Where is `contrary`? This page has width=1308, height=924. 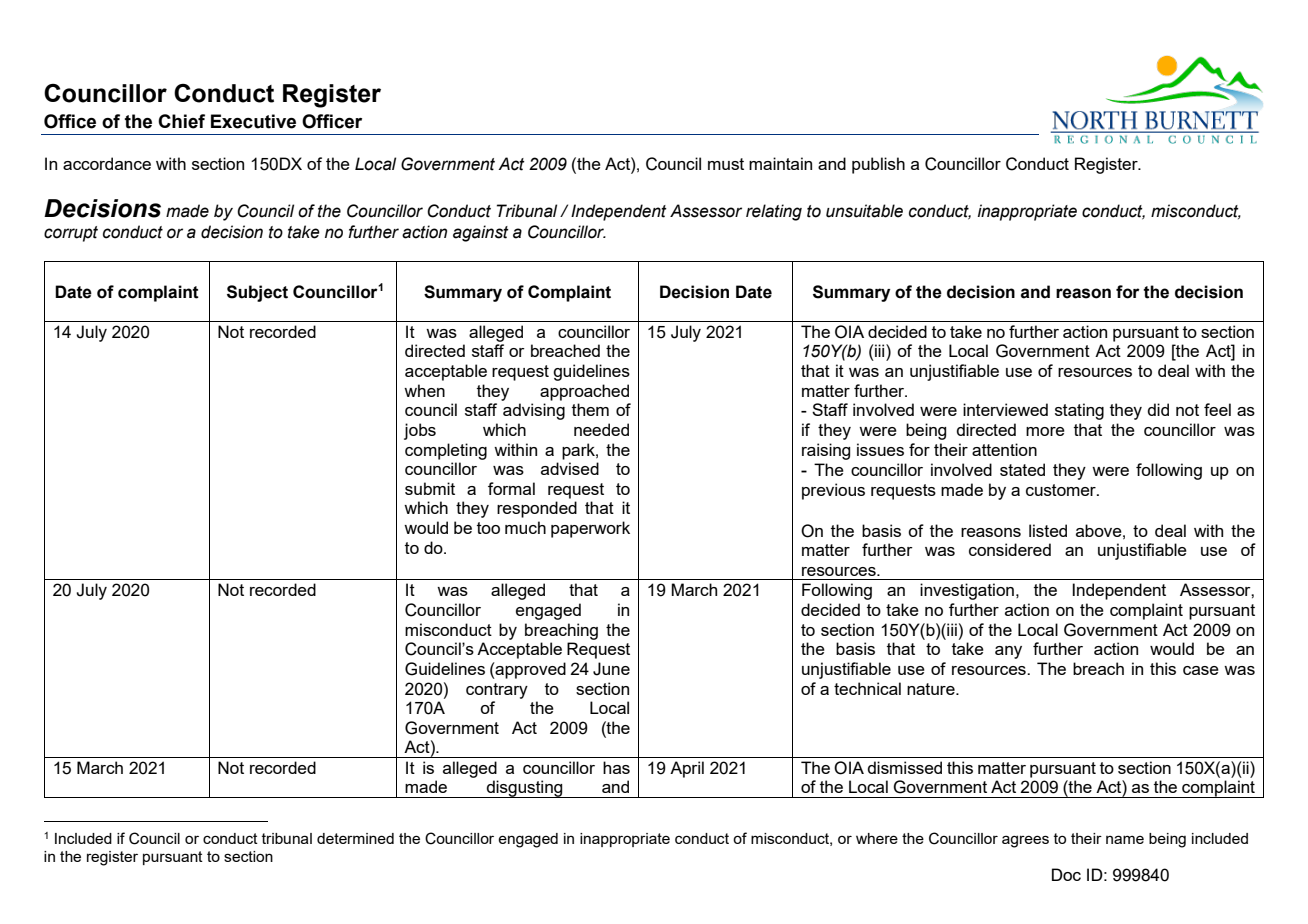
contrary is located at coordinates (497, 691).
